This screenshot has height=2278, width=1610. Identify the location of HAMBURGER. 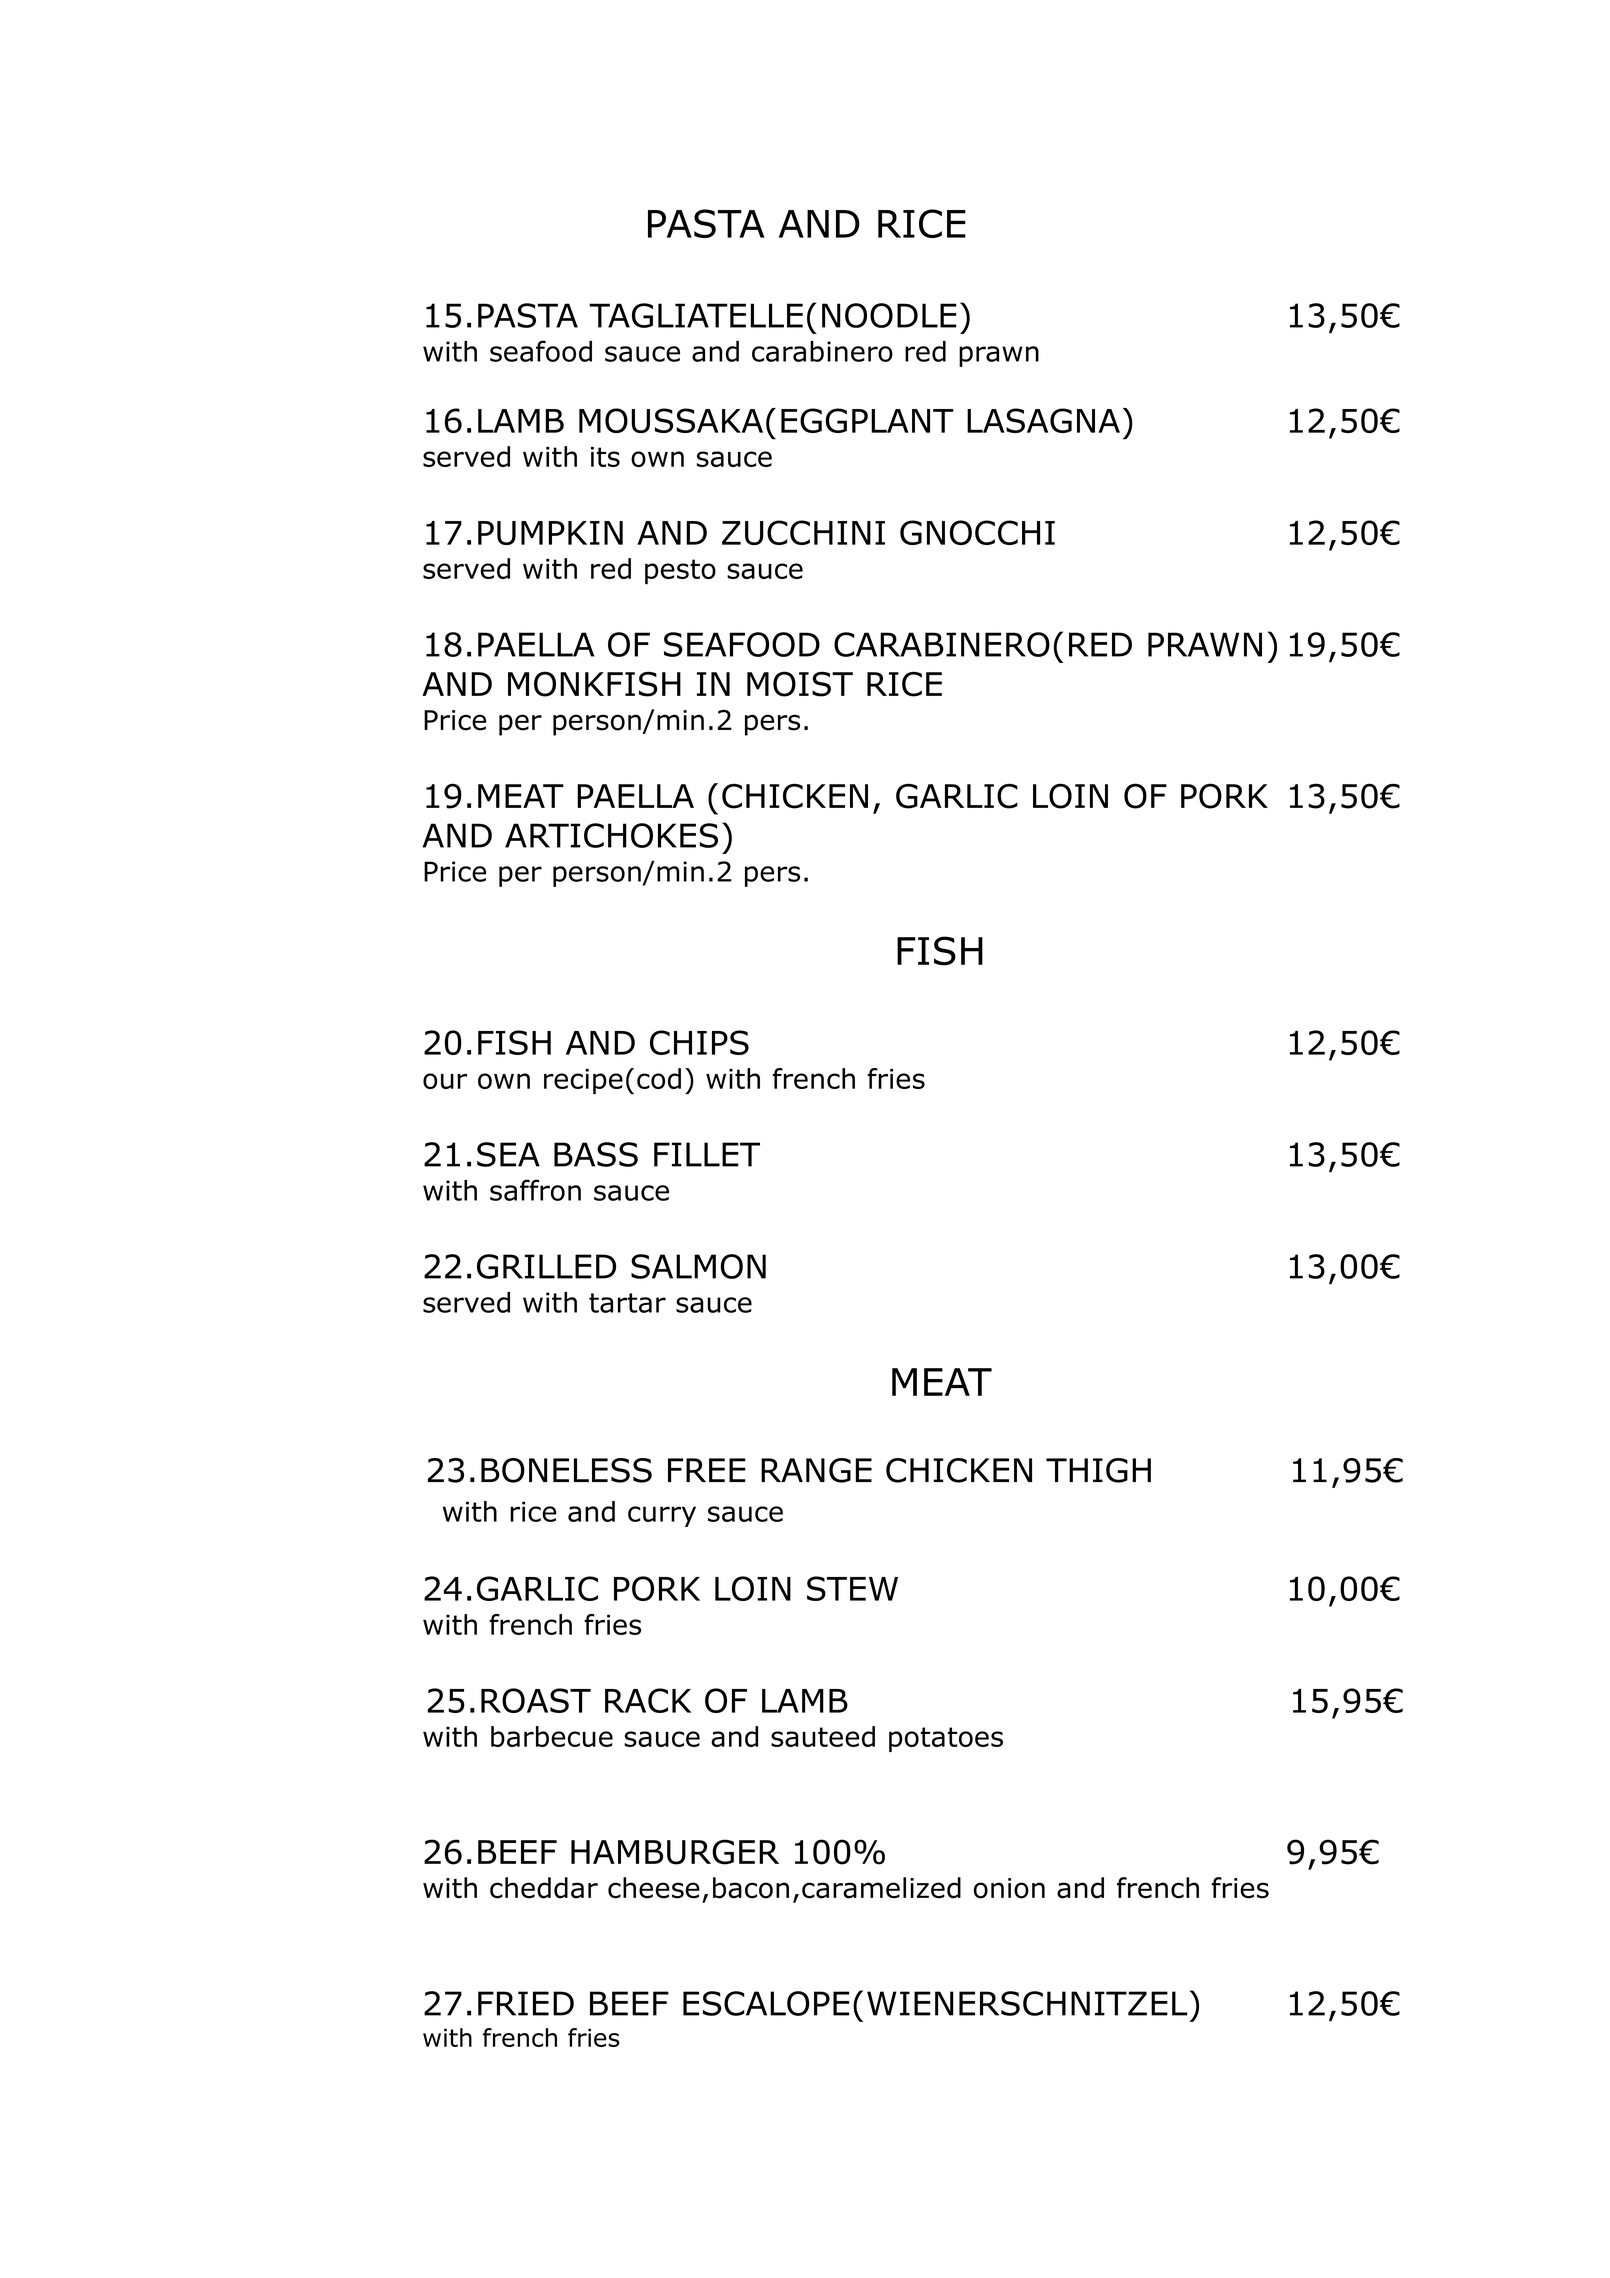
(675, 1852).
